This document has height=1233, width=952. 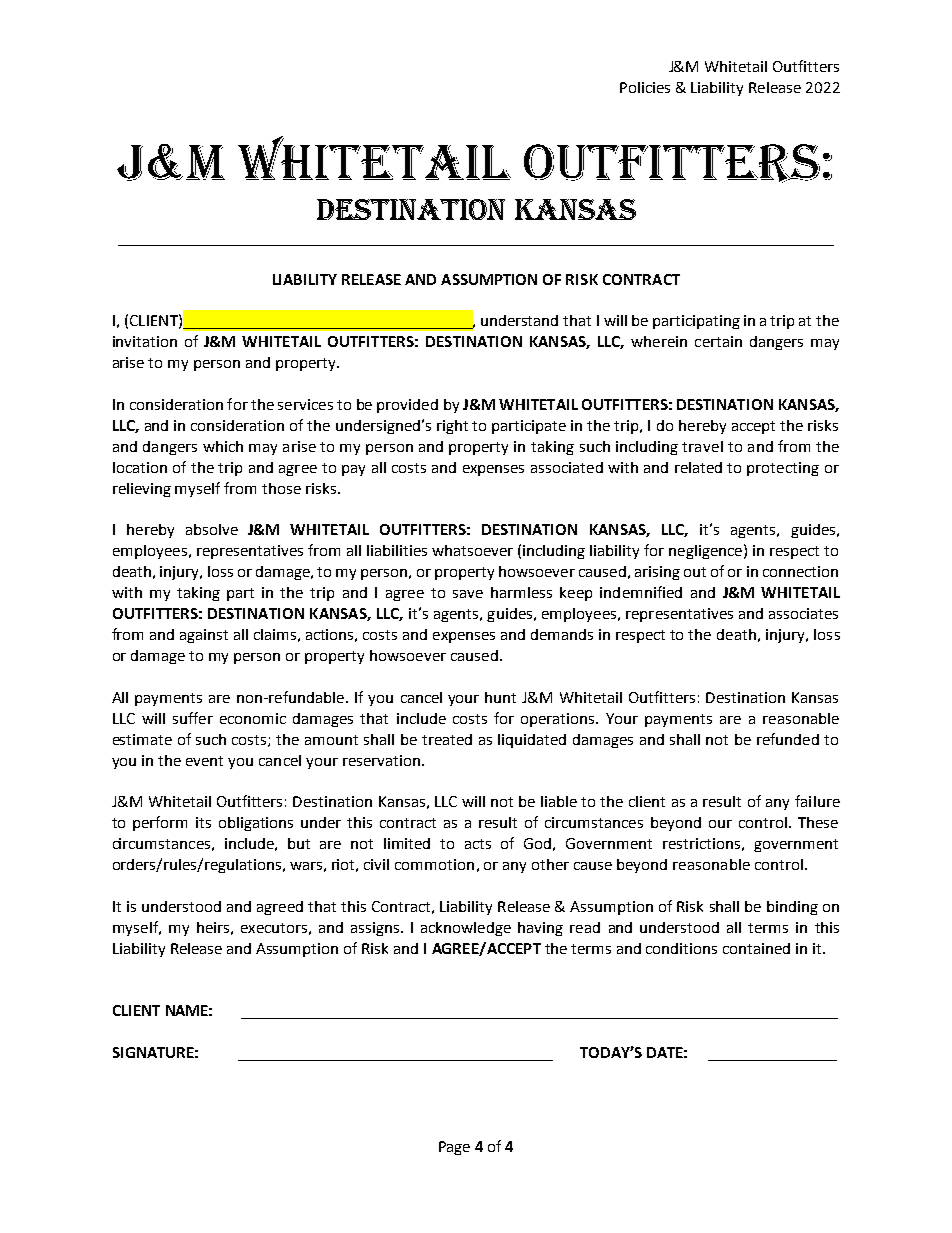 What do you see at coordinates (792, 908) in the document?
I see `binding` at bounding box center [792, 908].
